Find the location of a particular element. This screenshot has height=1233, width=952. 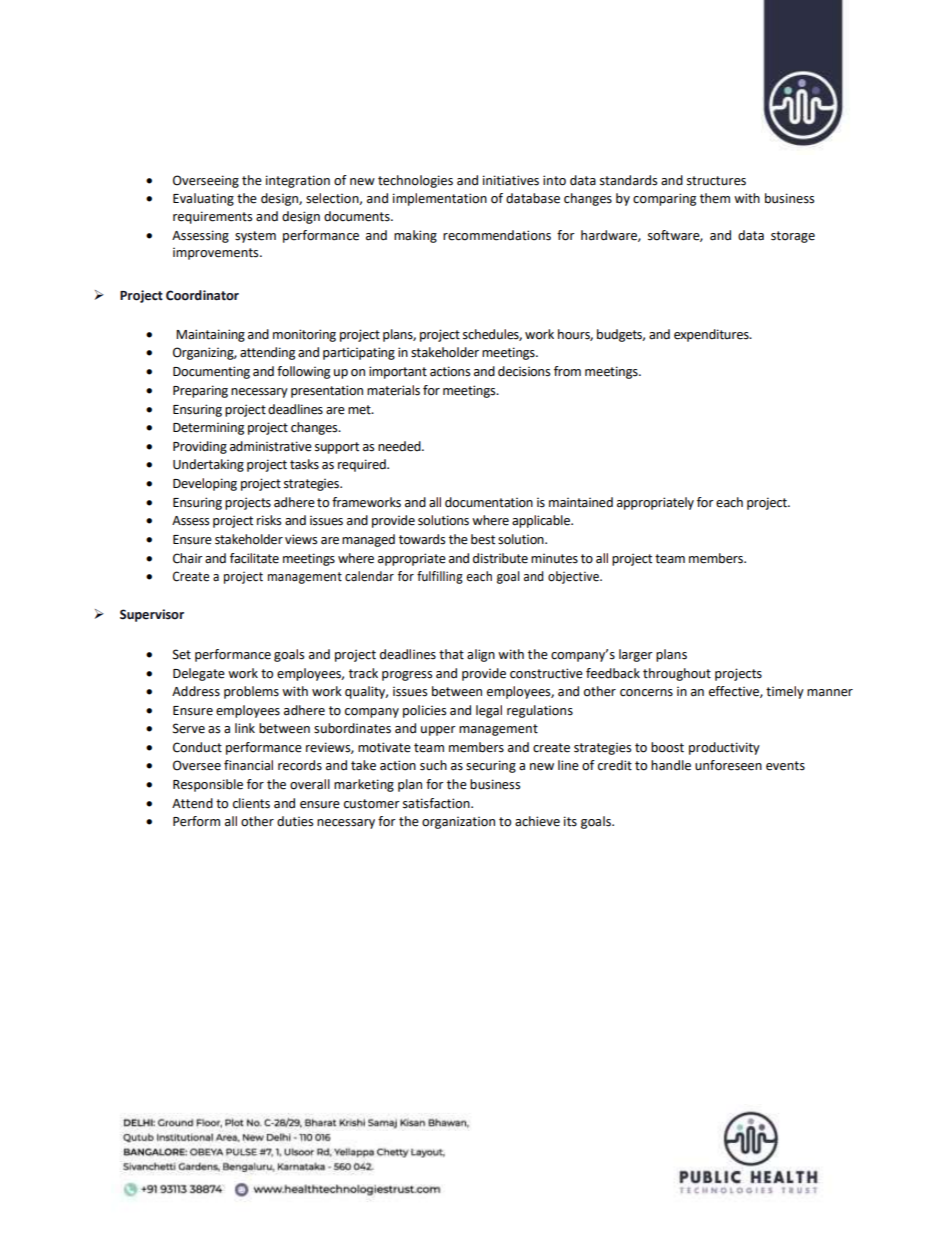

organization is located at coordinates (458, 823).
